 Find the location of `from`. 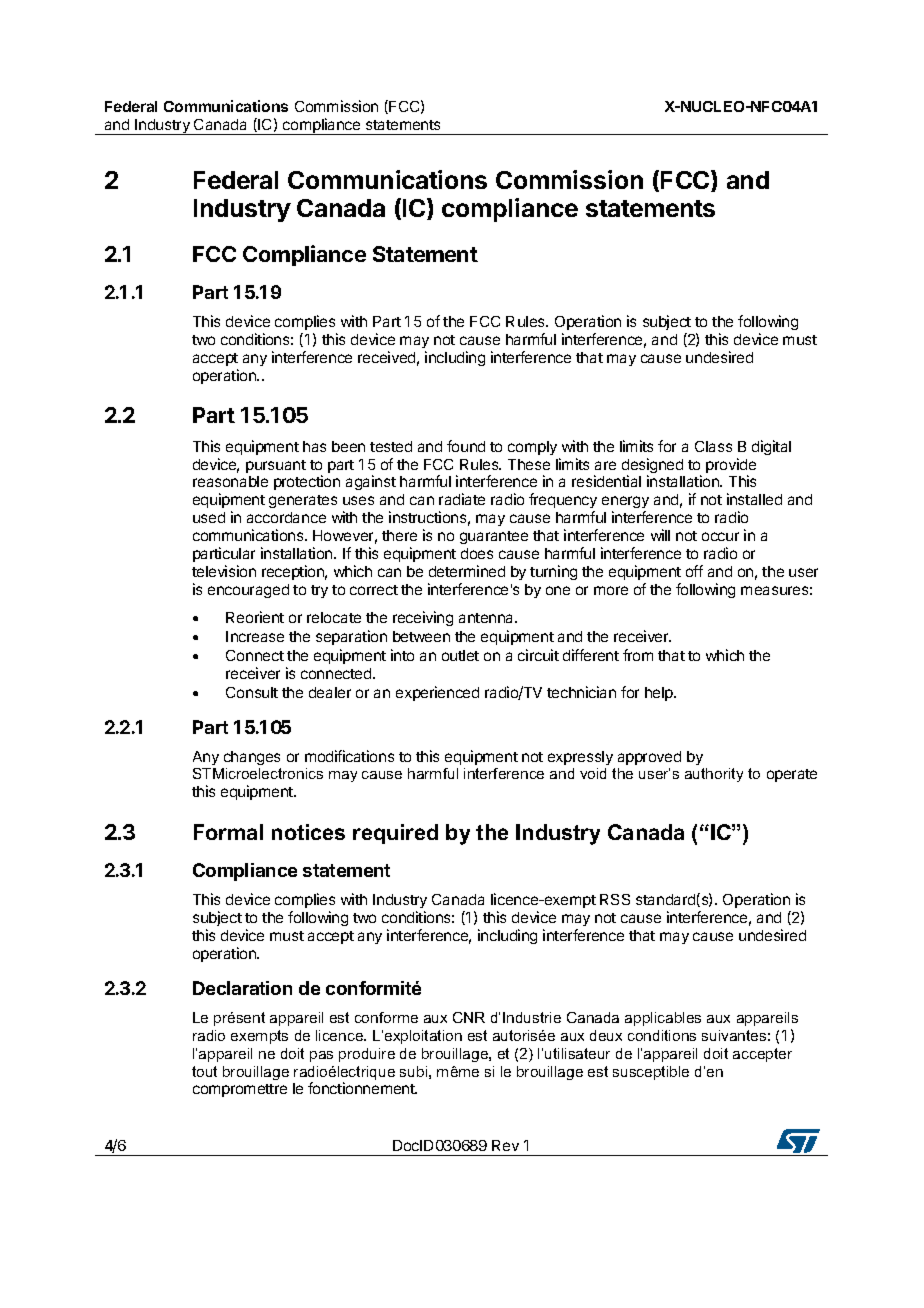

from is located at coordinates (638, 655).
